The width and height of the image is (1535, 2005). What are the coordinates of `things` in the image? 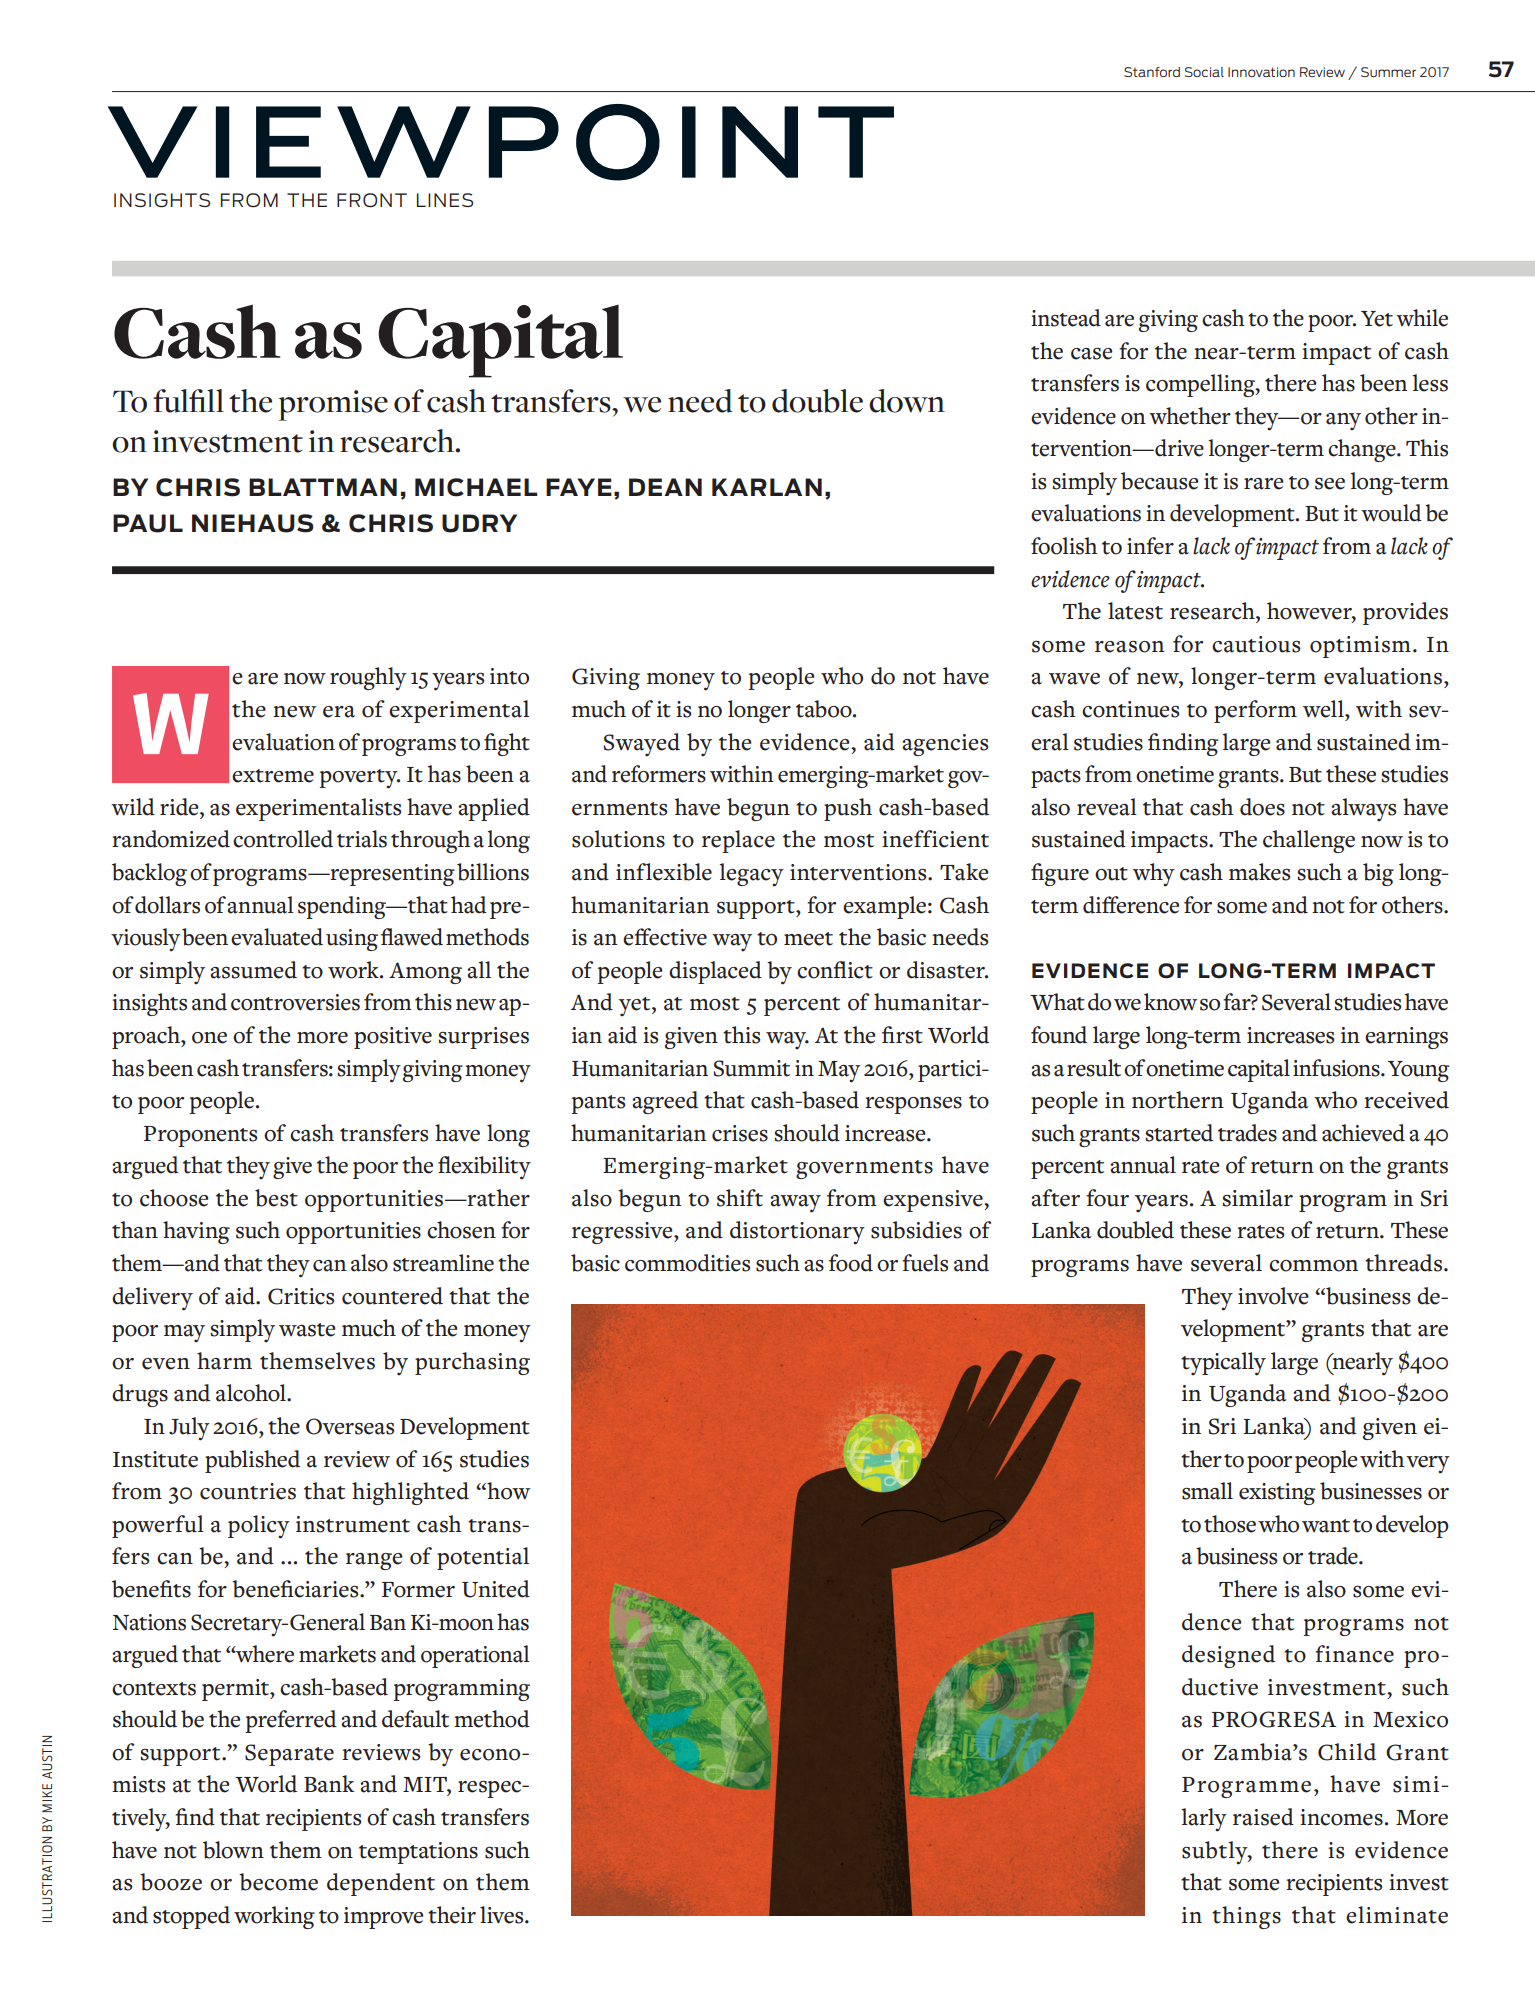 It's located at (1246, 1917).
